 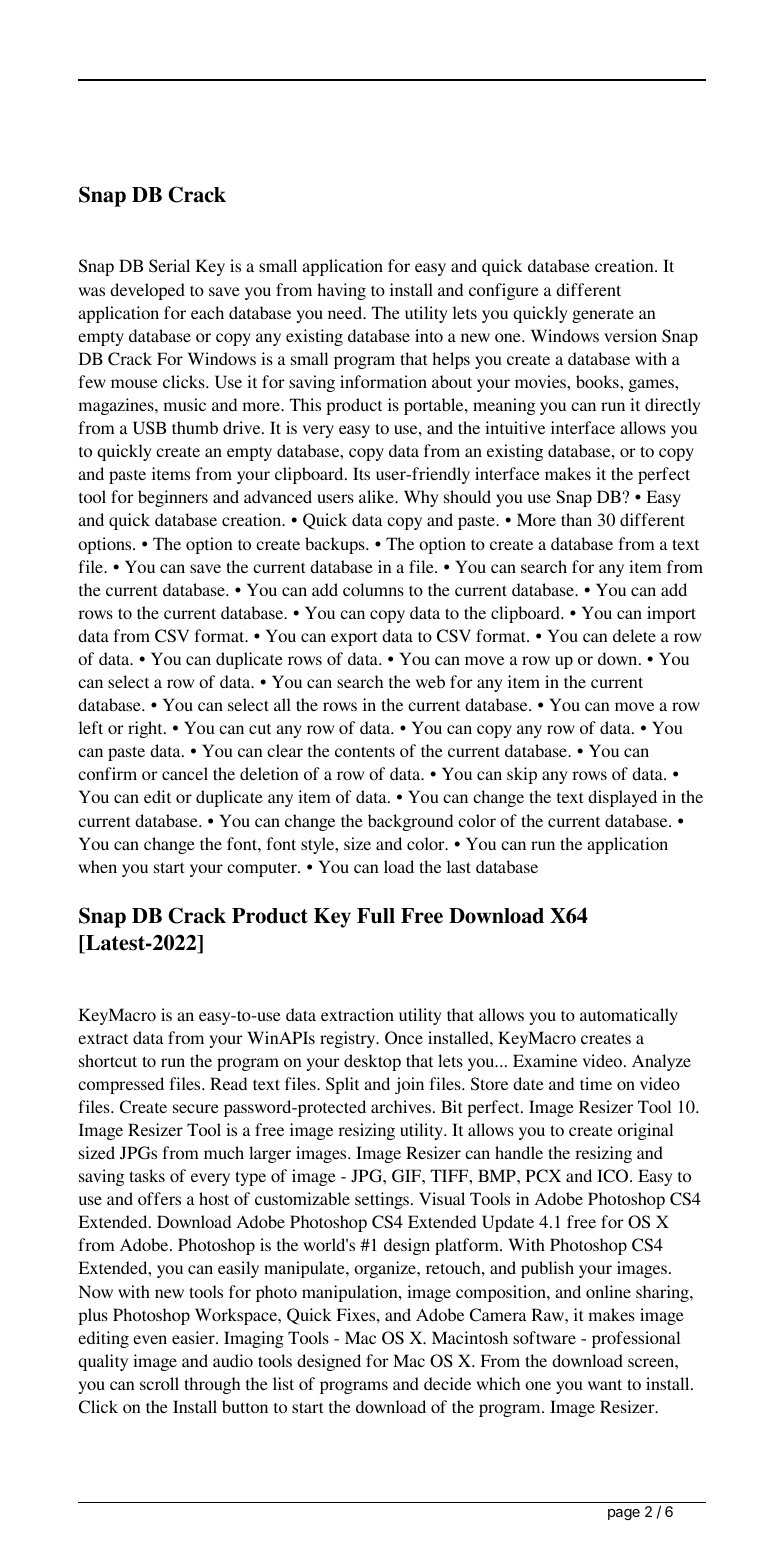 What do you see at coordinates (447, 1383) in the screenshot?
I see `decide` at bounding box center [447, 1383].
